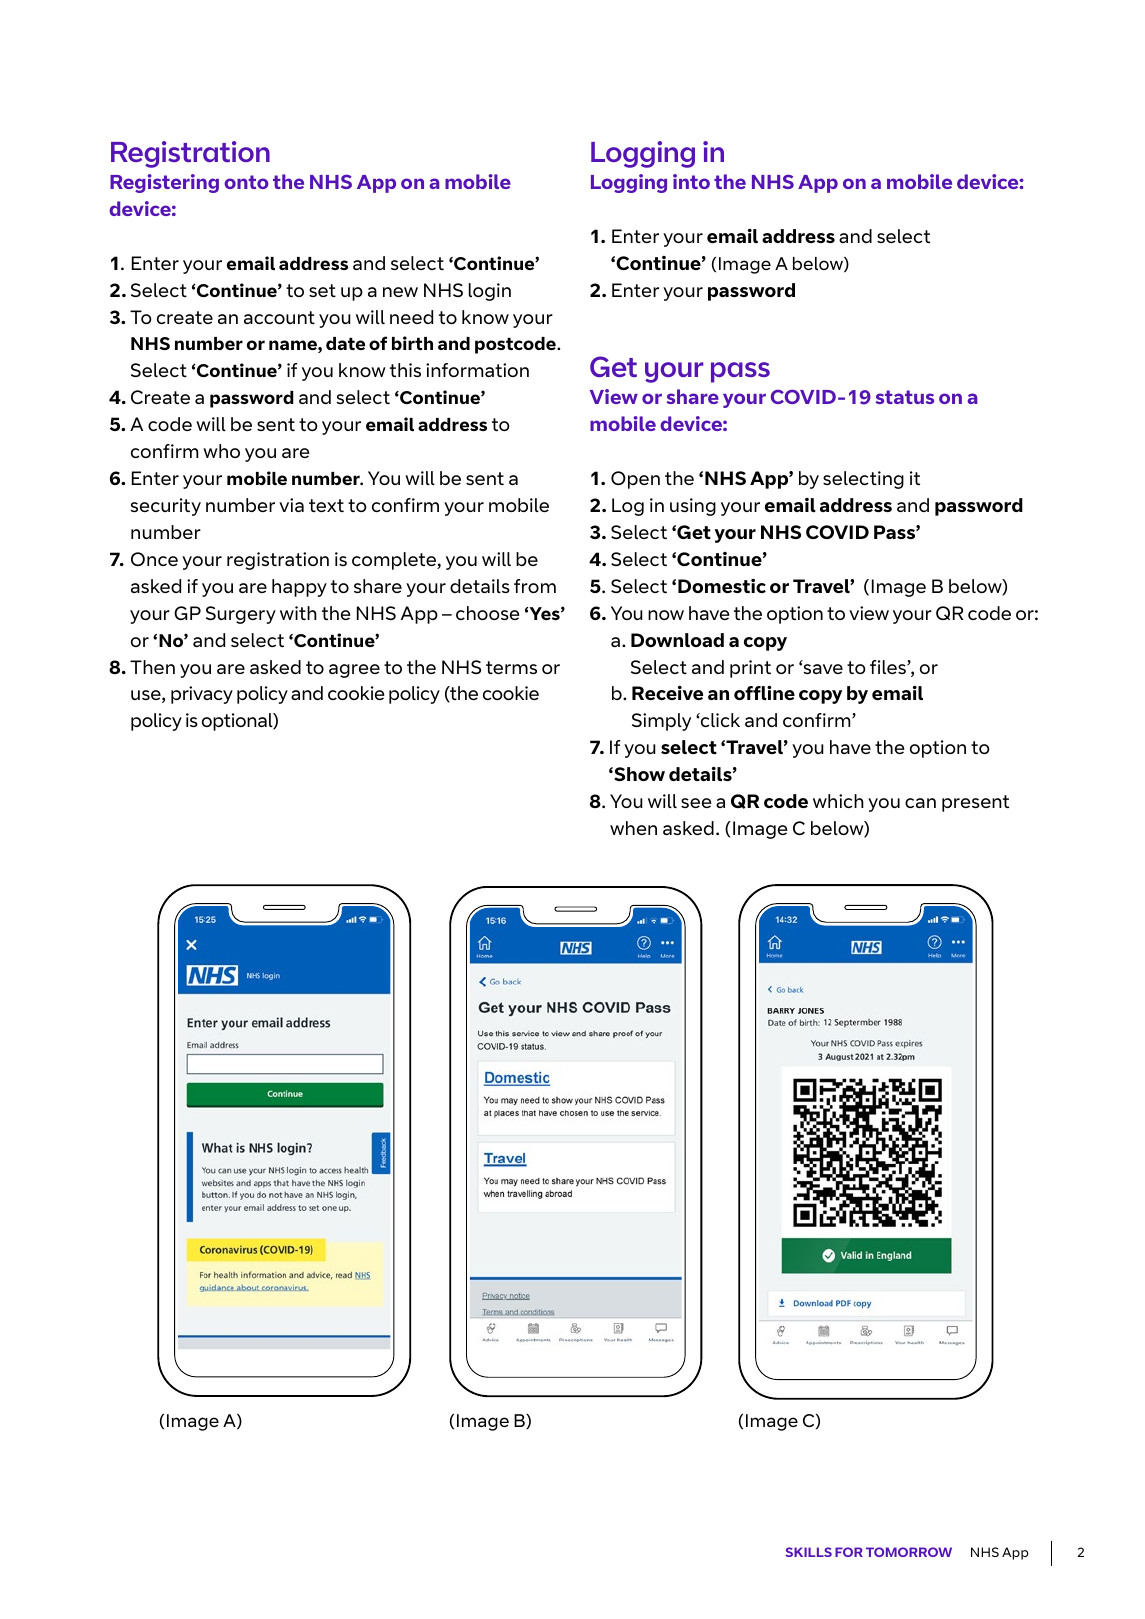 The width and height of the document is (1145, 1619). Describe the element at coordinates (808, 1552) in the document. I see `SKILLS` at that location.
